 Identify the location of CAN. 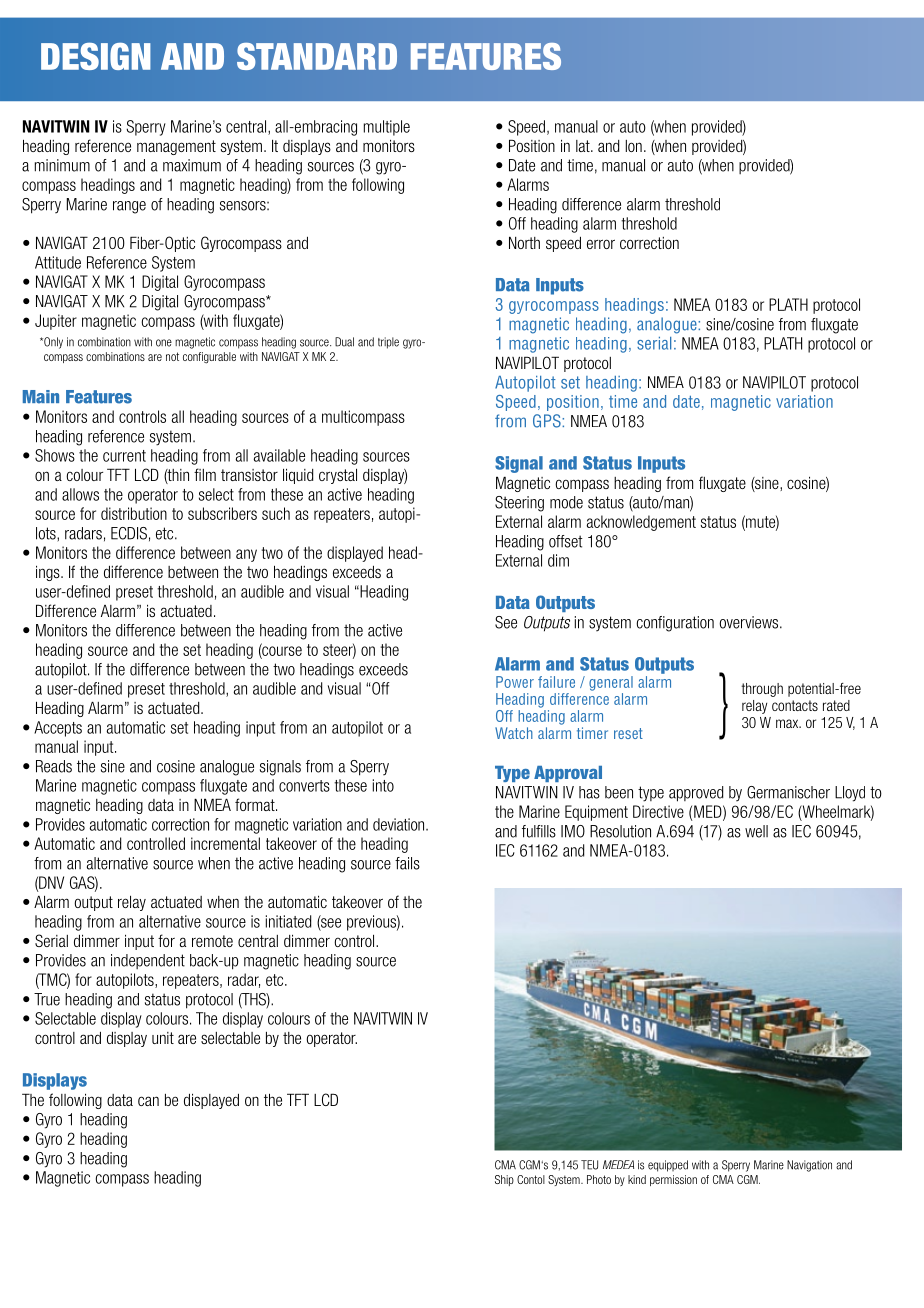
(148, 1101).
